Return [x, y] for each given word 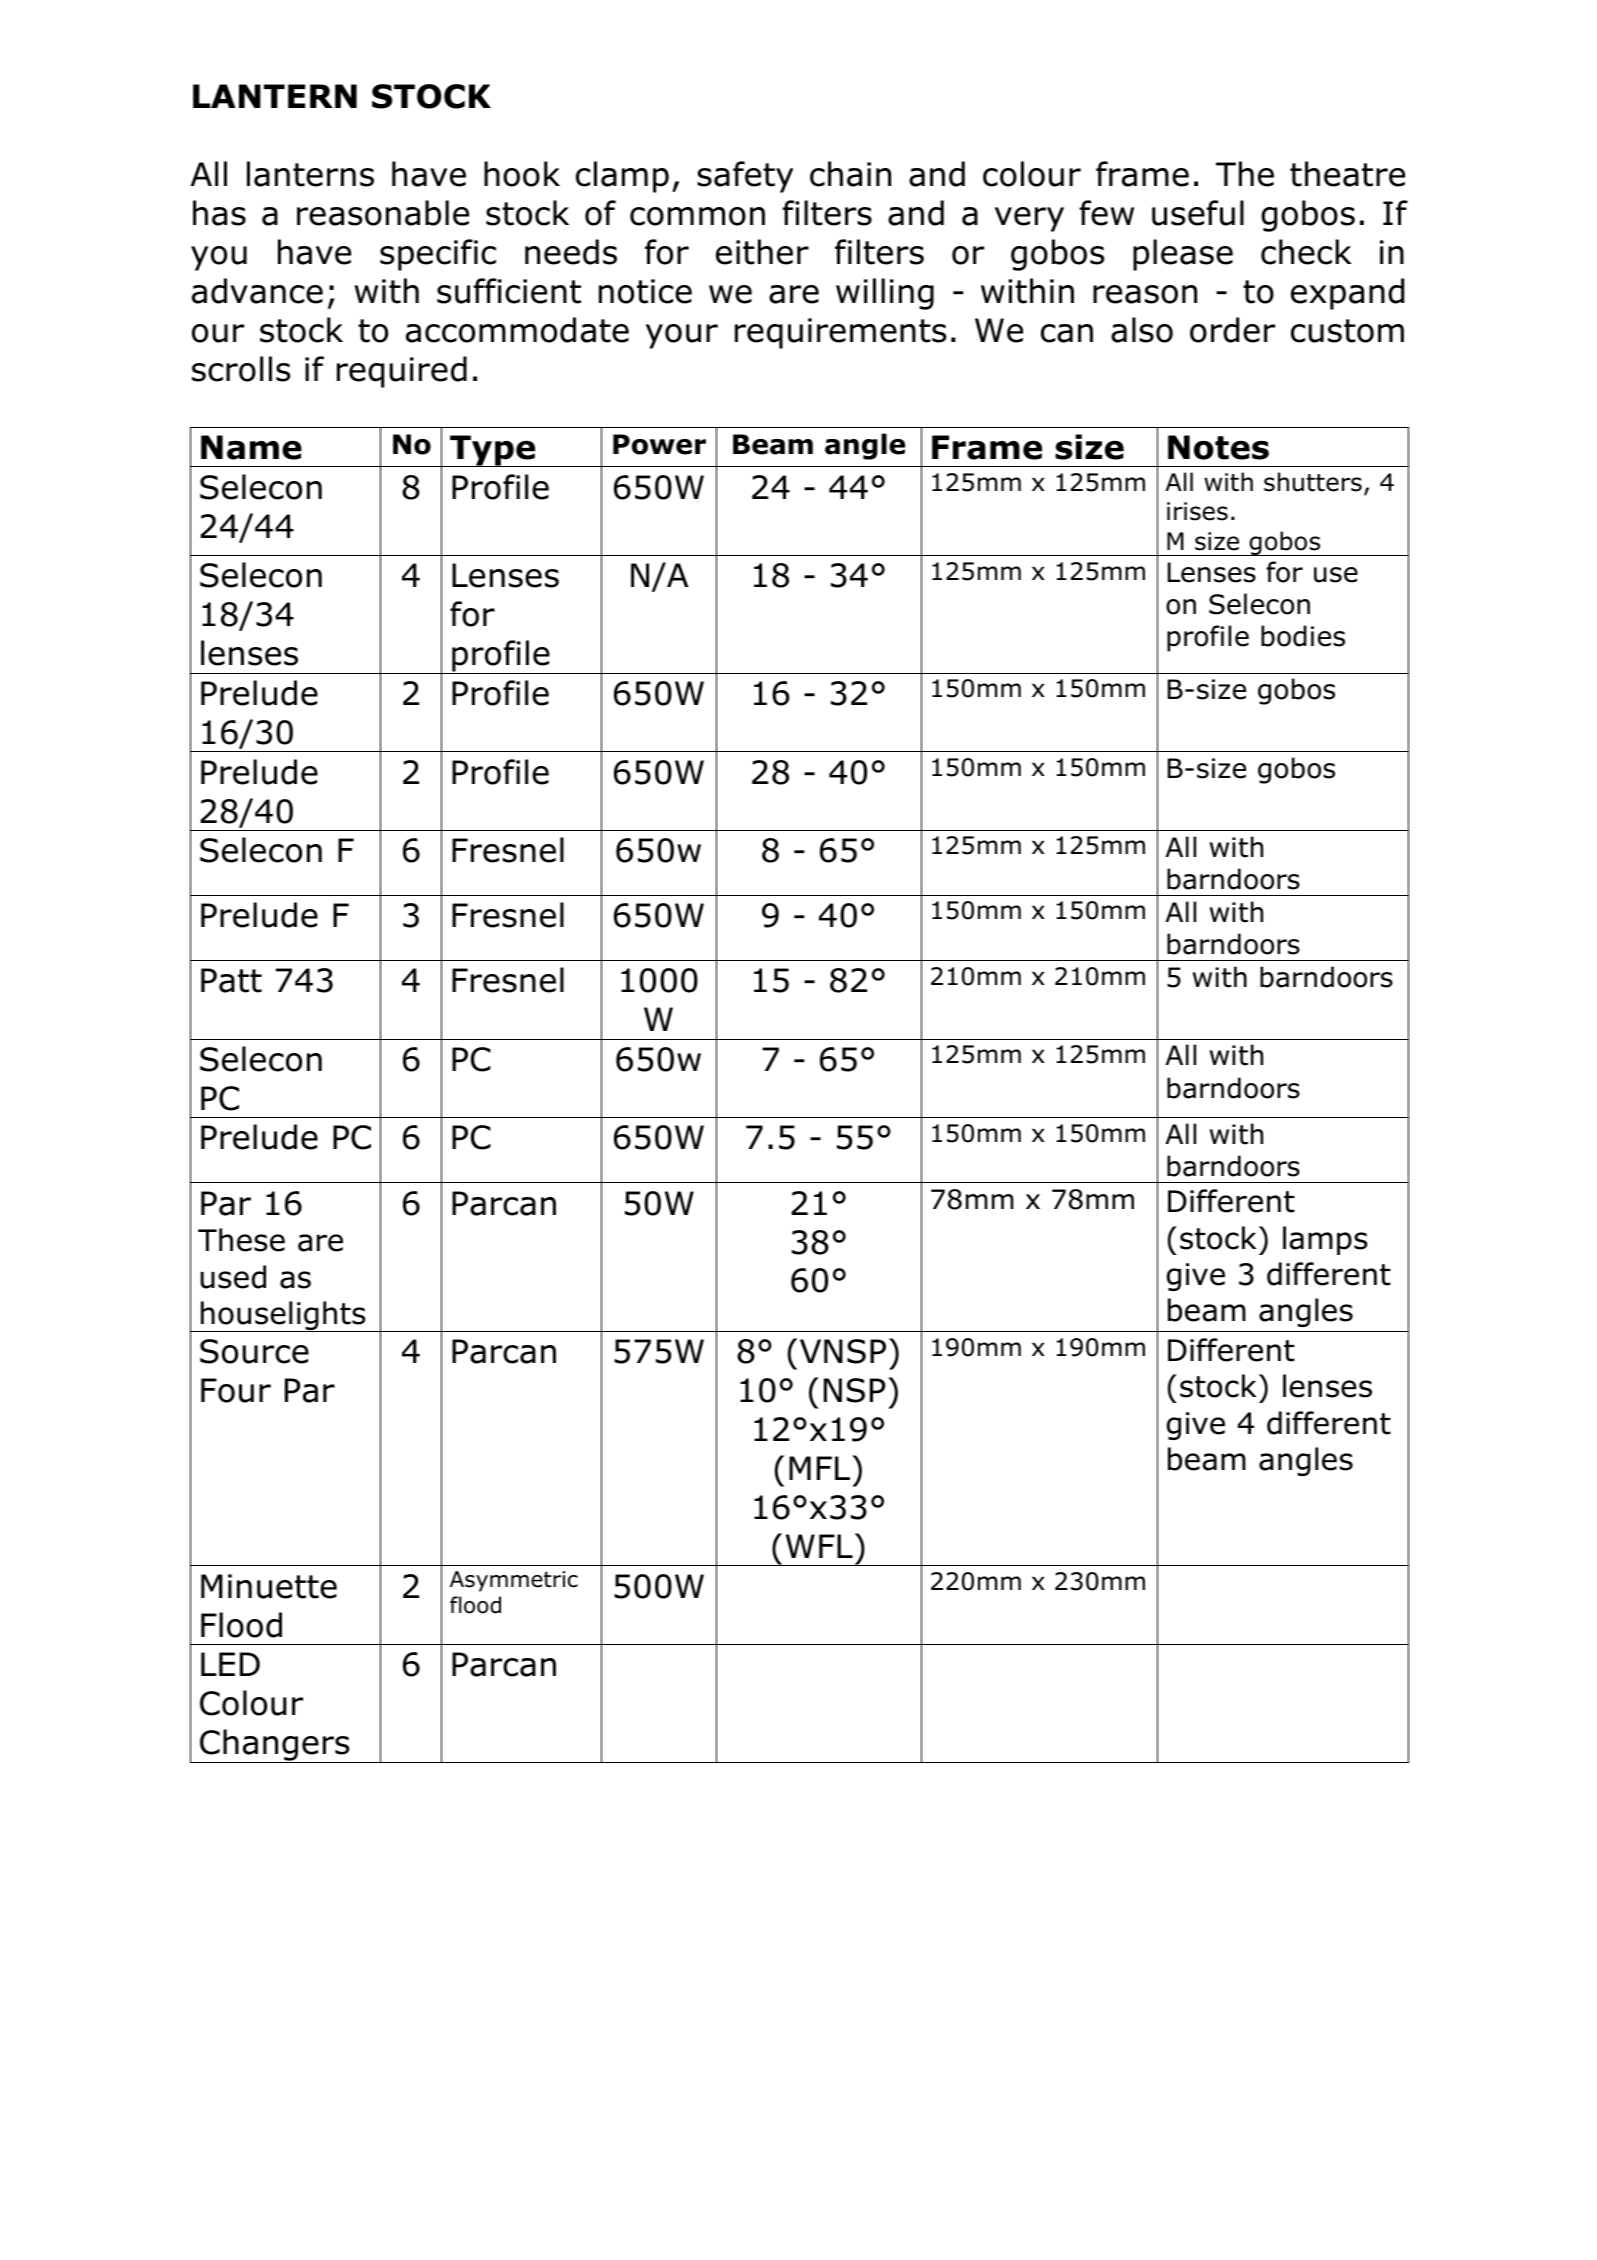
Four [236, 1390]
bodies [1303, 636]
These [241, 1240]
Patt [231, 980]
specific [438, 255]
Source [254, 1351]
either [762, 252]
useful [1198, 213]
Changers [275, 1746]
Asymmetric [514, 1581]
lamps [1325, 1240]
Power [659, 444]
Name [251, 447]
